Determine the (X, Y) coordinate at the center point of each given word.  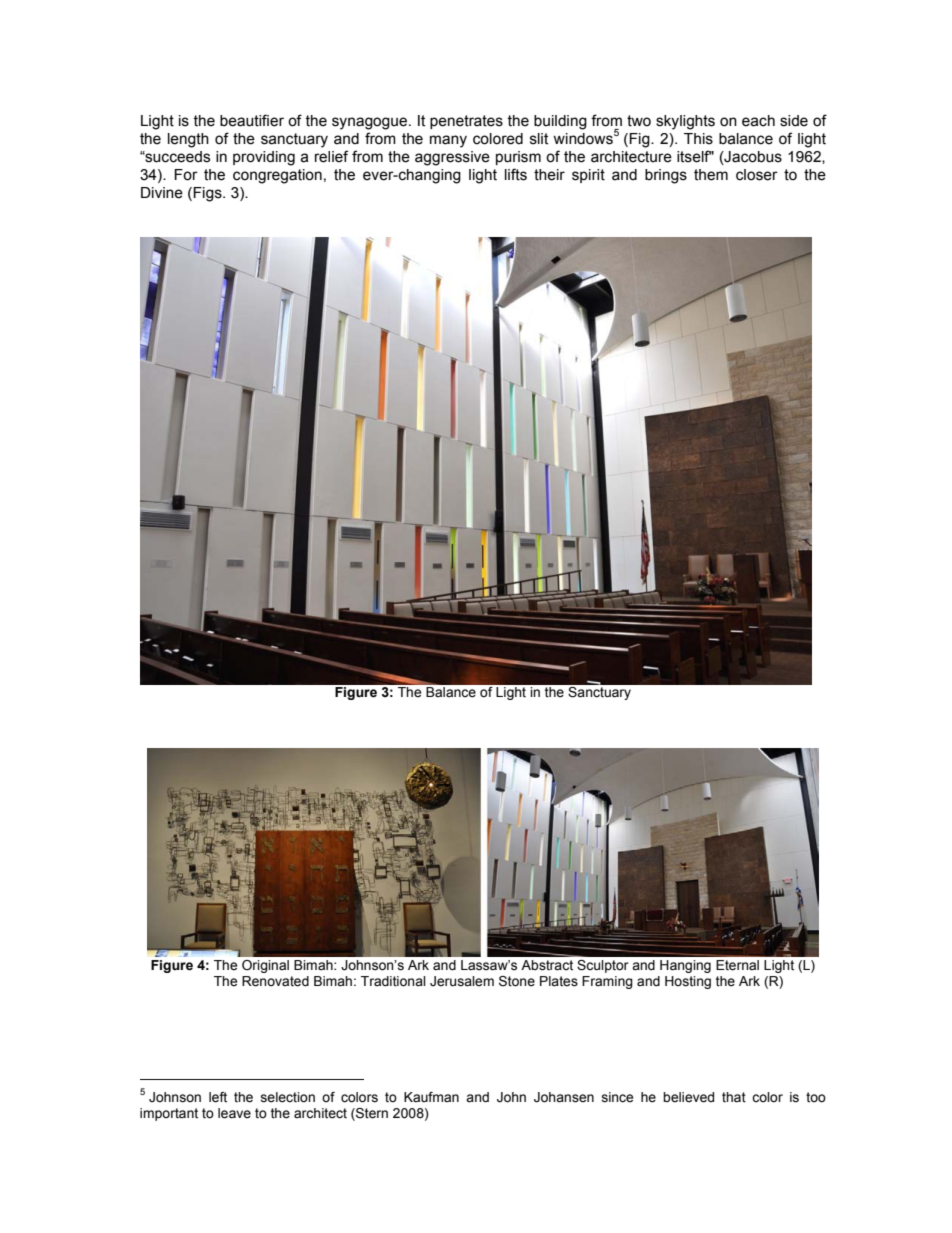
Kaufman (431, 1097)
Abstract (547, 965)
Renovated (275, 981)
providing (264, 158)
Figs (208, 194)
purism (518, 158)
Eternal (737, 965)
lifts (516, 174)
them (711, 175)
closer (757, 175)
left (218, 1097)
